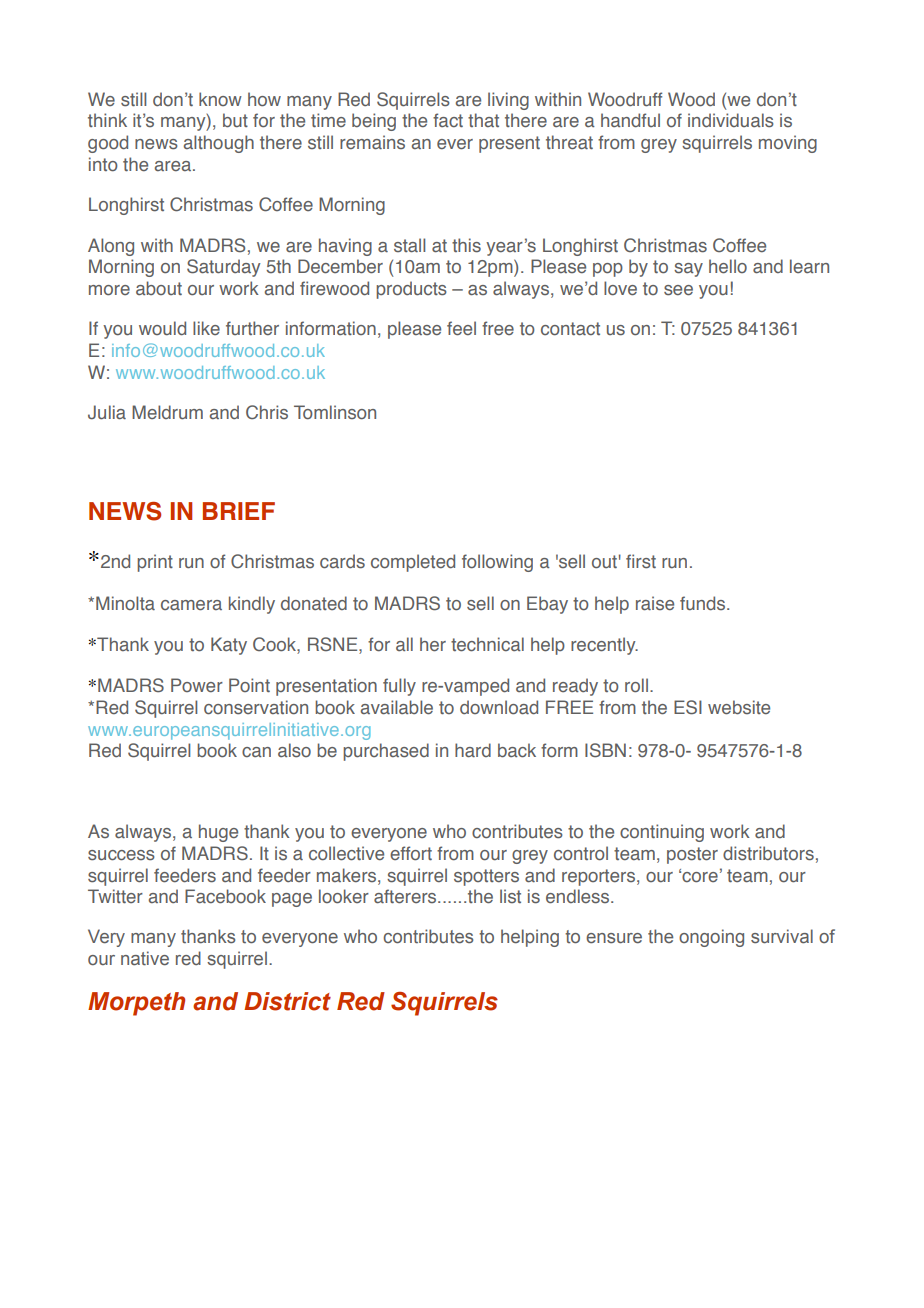  What do you see at coordinates (448, 120) in the page?
I see `fact` at bounding box center [448, 120].
